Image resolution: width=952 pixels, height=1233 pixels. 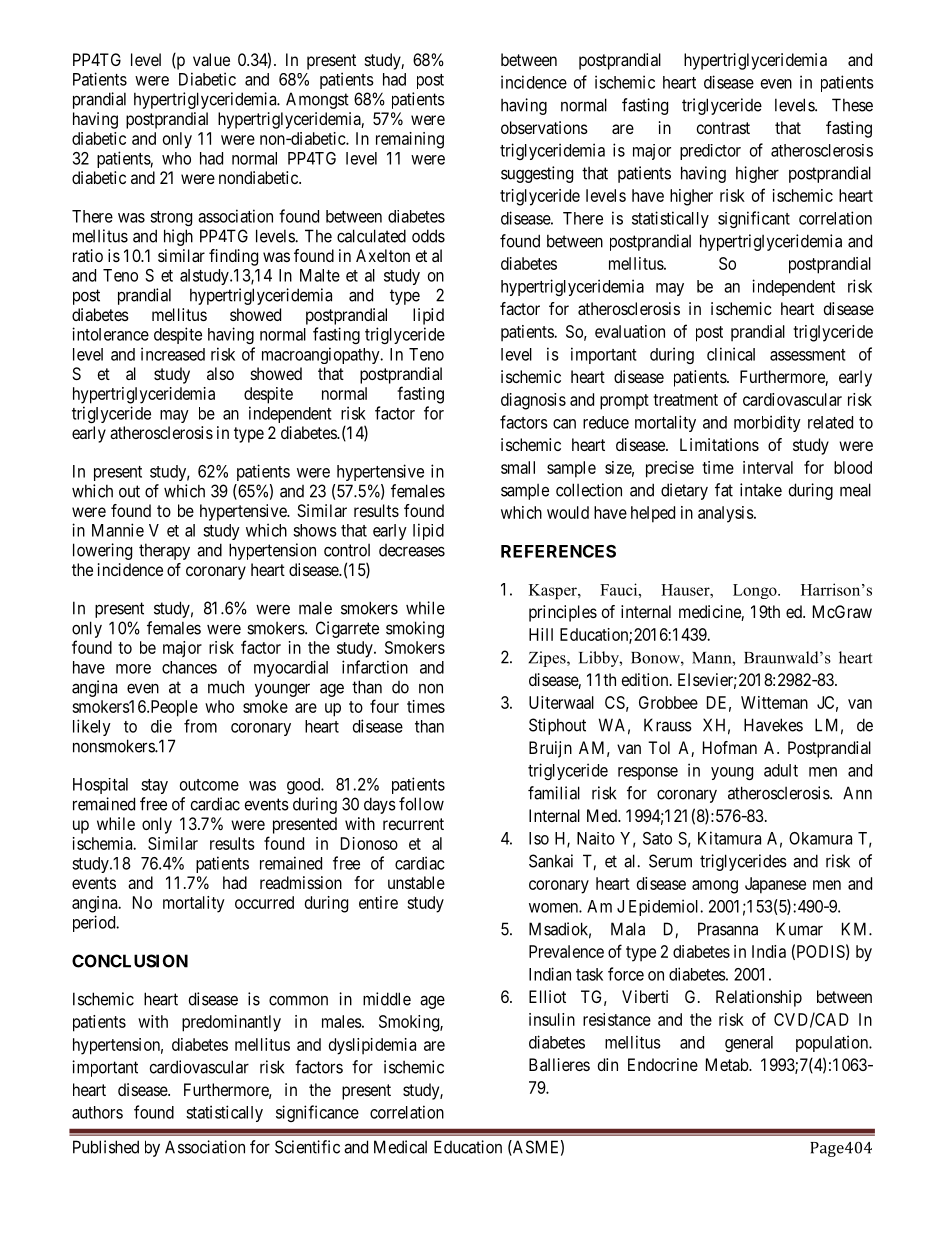 What do you see at coordinates (544, 127) in the document?
I see `observations` at bounding box center [544, 127].
